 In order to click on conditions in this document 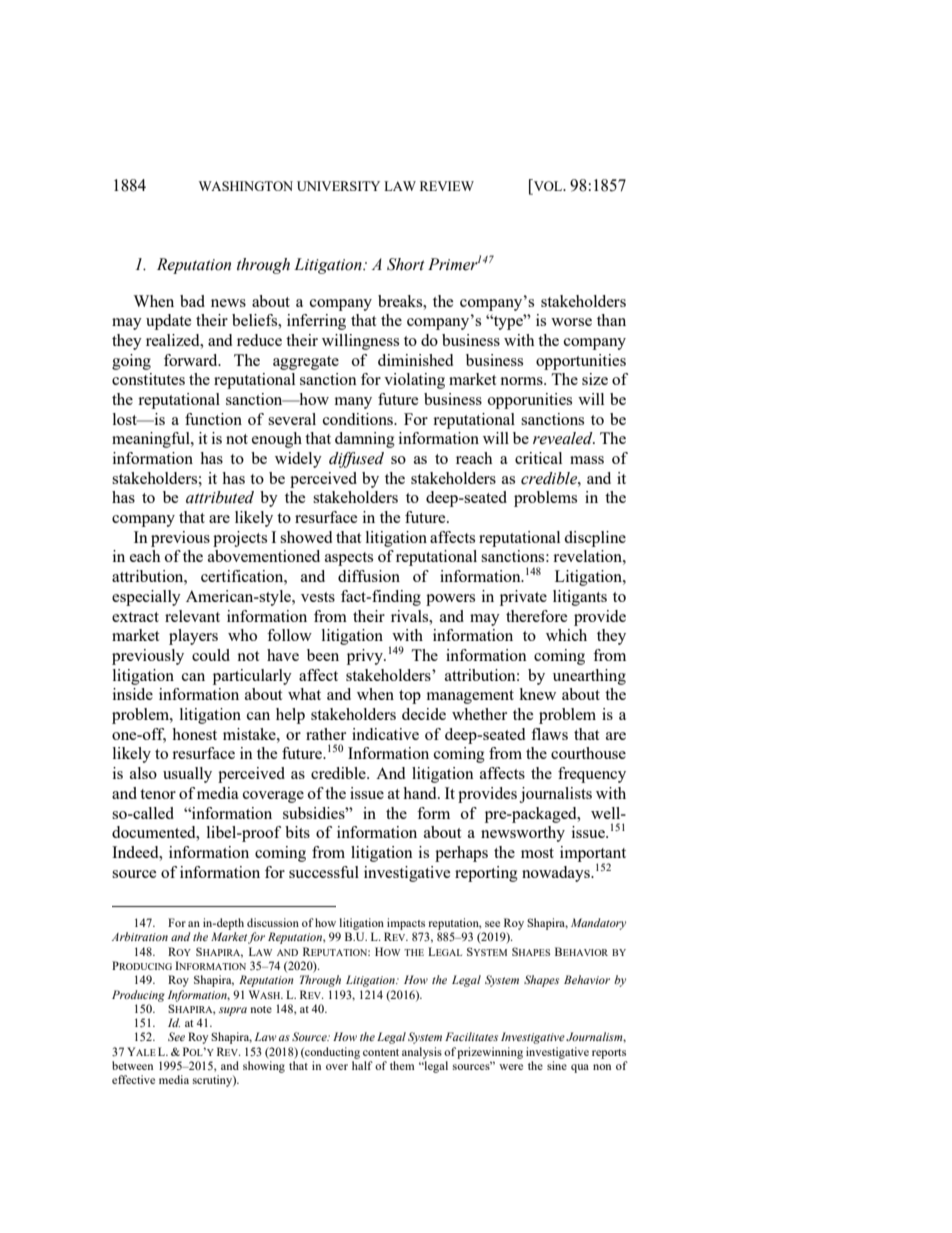, I will do `click(359, 419)`.
